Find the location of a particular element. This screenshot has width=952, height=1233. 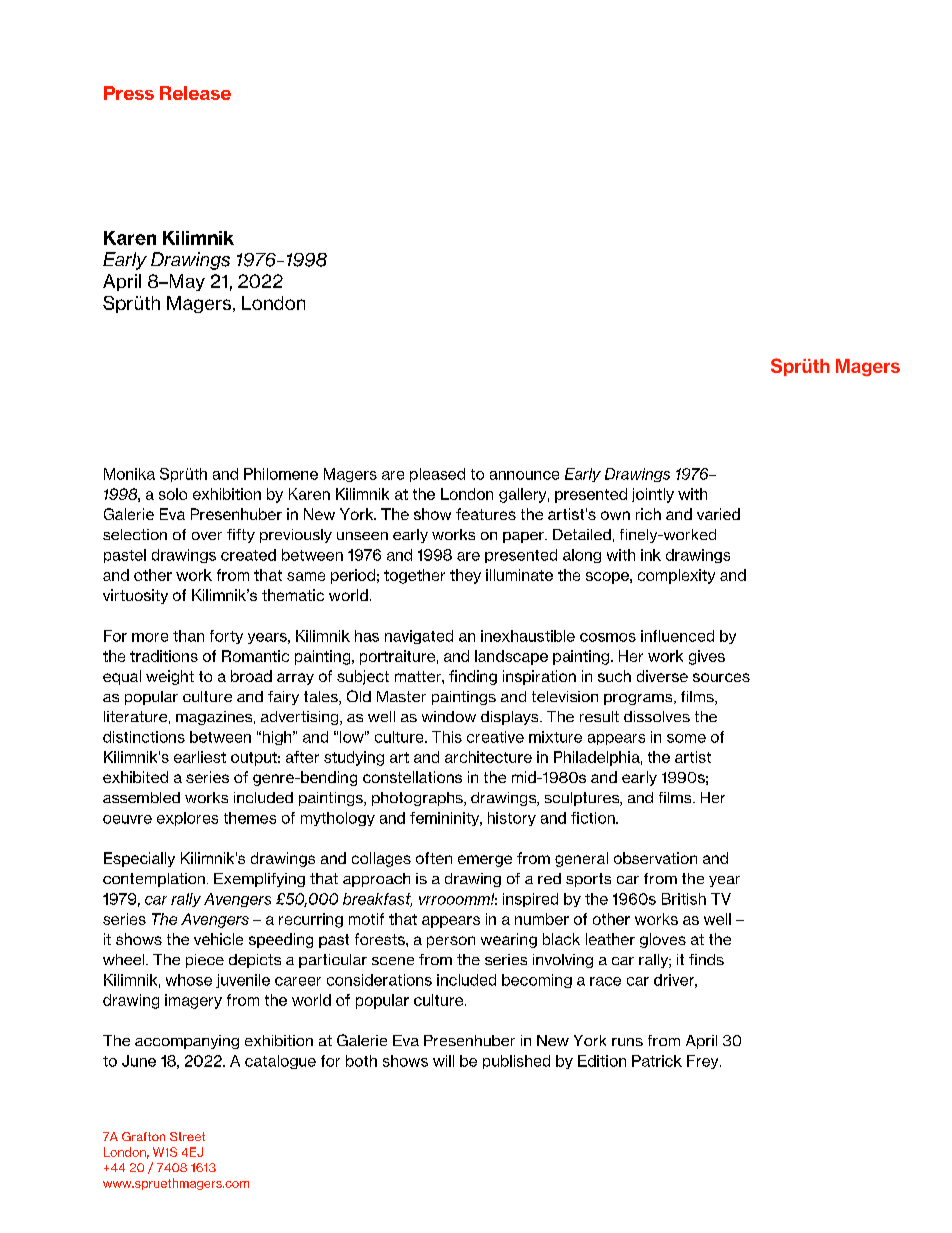

Press is located at coordinates (129, 93).
